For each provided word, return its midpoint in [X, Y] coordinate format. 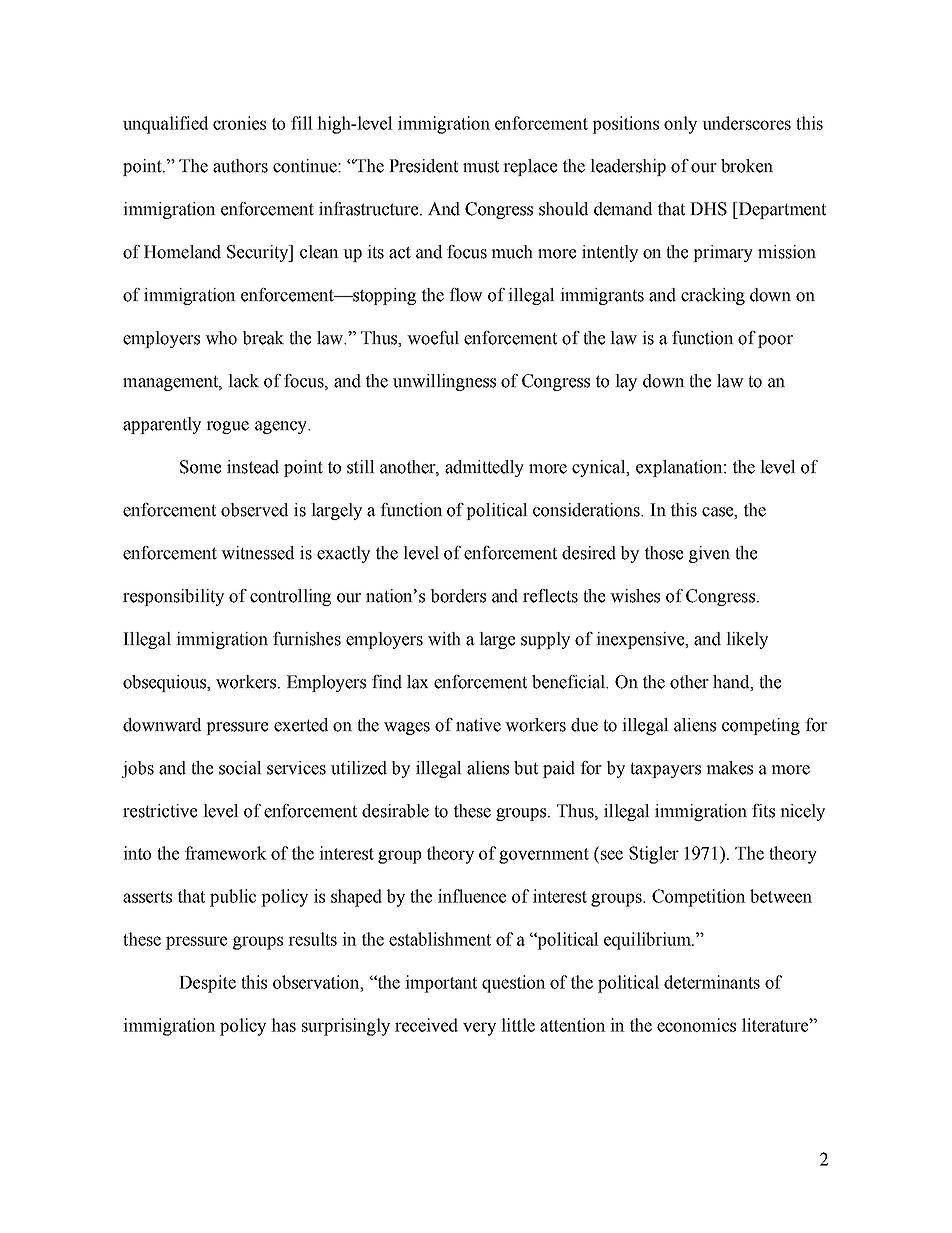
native [478, 725]
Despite [207, 984]
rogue [227, 427]
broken [747, 166]
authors [240, 166]
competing [761, 726]
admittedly [484, 468]
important [441, 984]
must [481, 167]
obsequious [166, 683]
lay [626, 382]
